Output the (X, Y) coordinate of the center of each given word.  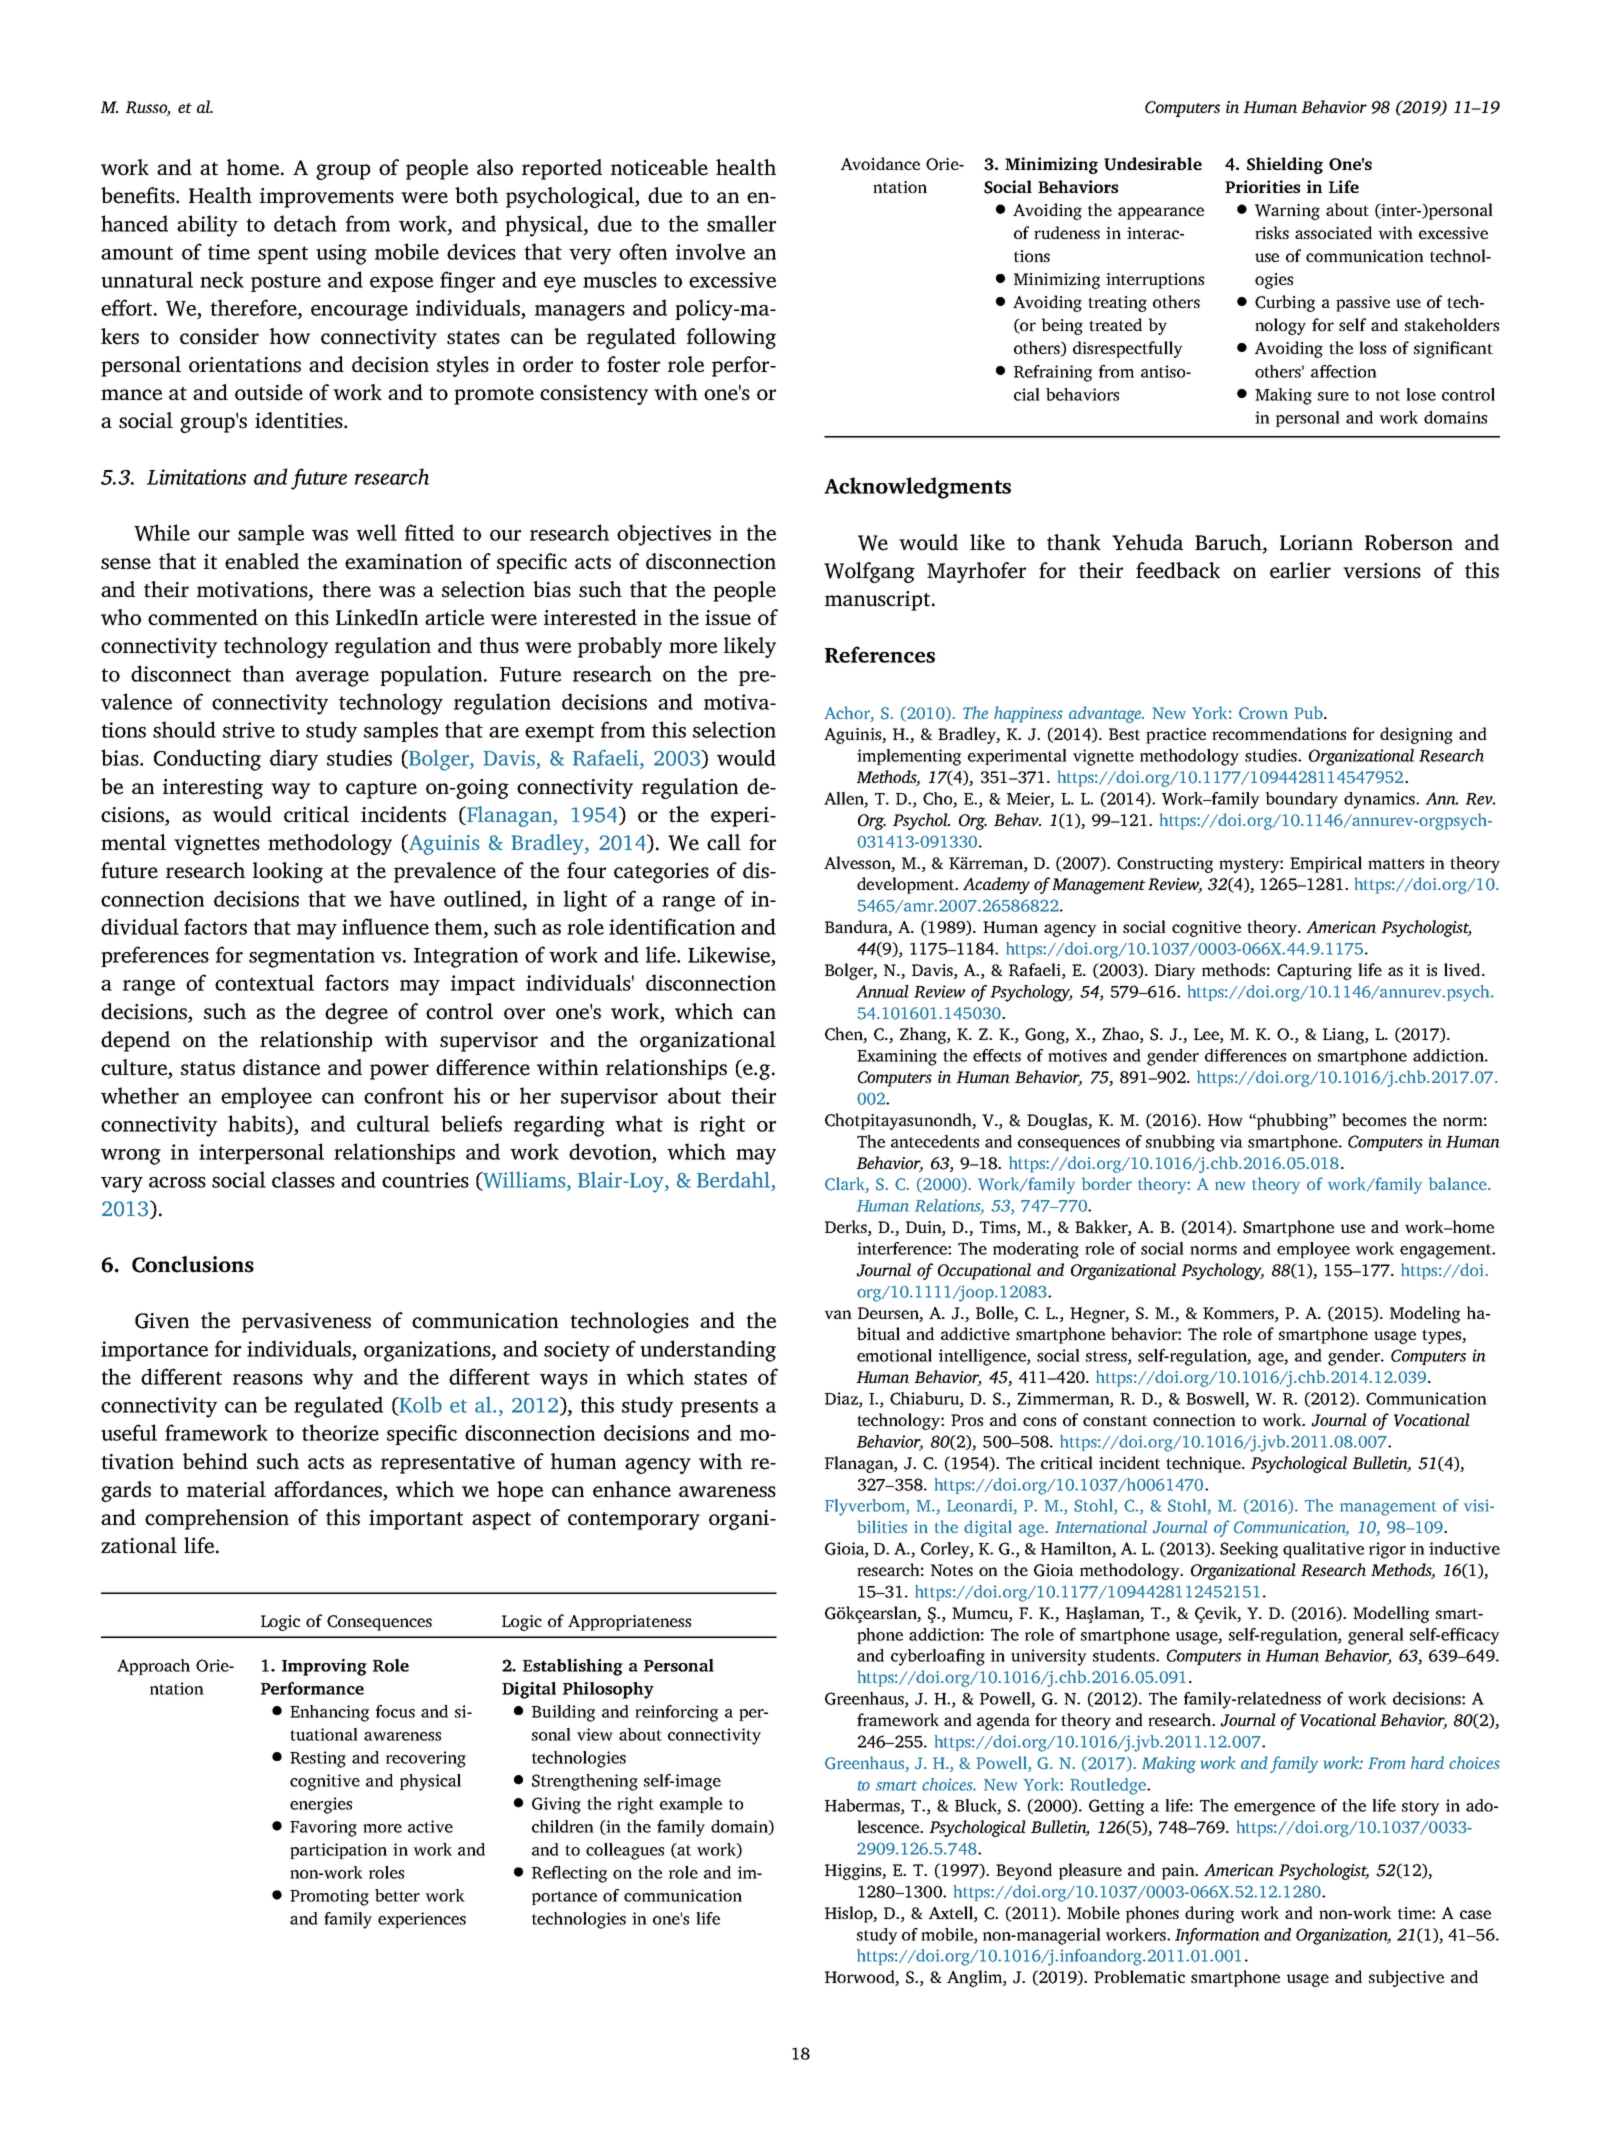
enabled (262, 561)
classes (303, 1179)
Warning (1287, 212)
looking (288, 872)
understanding (708, 1351)
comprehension (217, 1519)
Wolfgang (869, 572)
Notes (952, 1570)
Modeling (1425, 1314)
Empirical (1326, 864)
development (907, 885)
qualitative (1323, 1550)
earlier (1300, 570)
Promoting (329, 1897)
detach (305, 223)
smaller (741, 223)
